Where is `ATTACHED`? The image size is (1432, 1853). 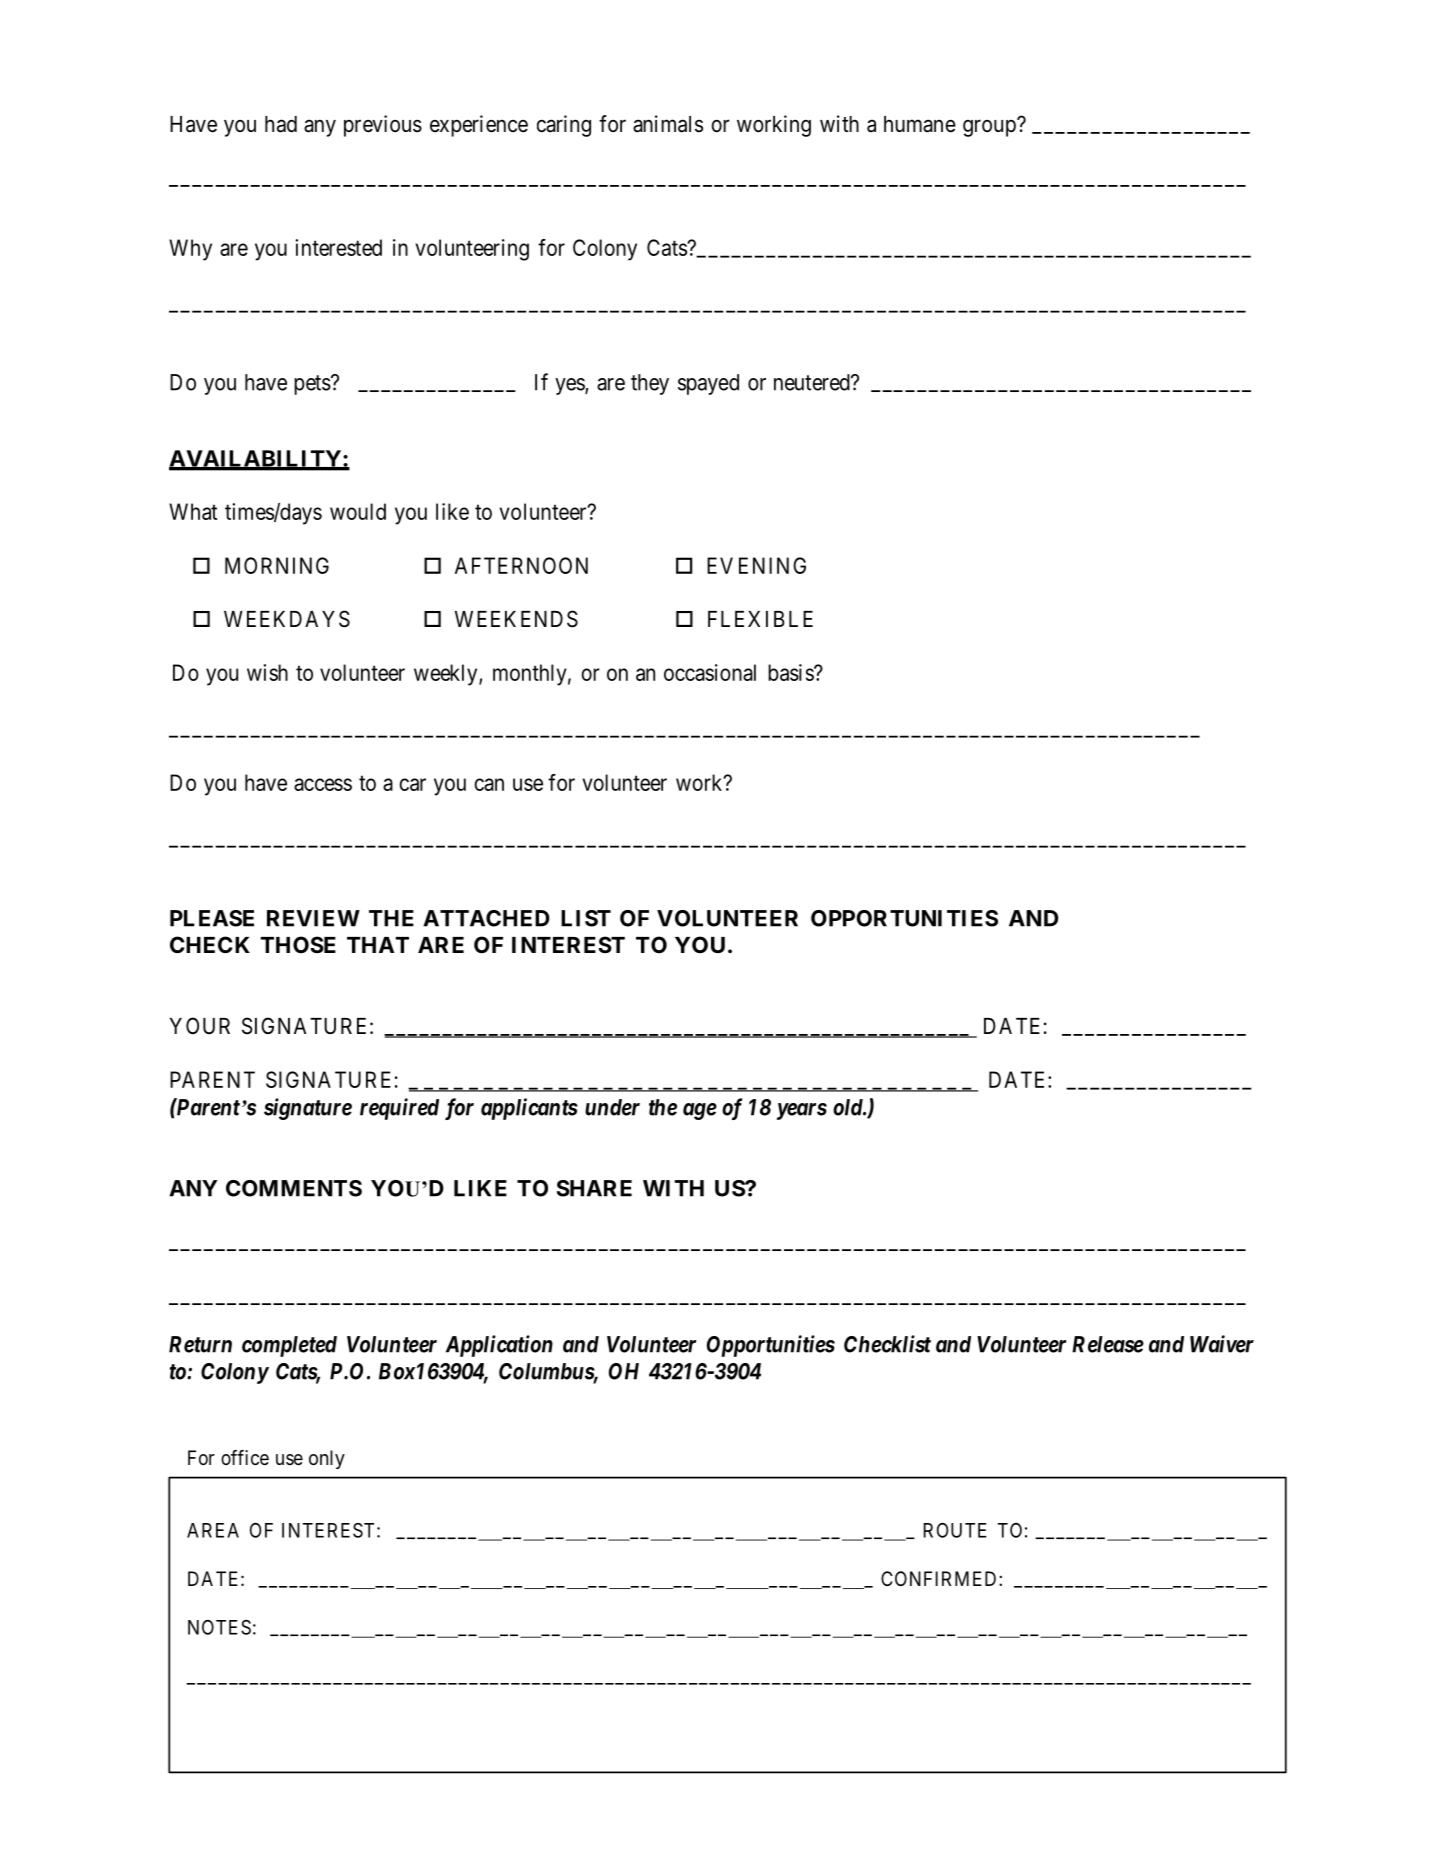 ATTACHED is located at coordinates (486, 918).
